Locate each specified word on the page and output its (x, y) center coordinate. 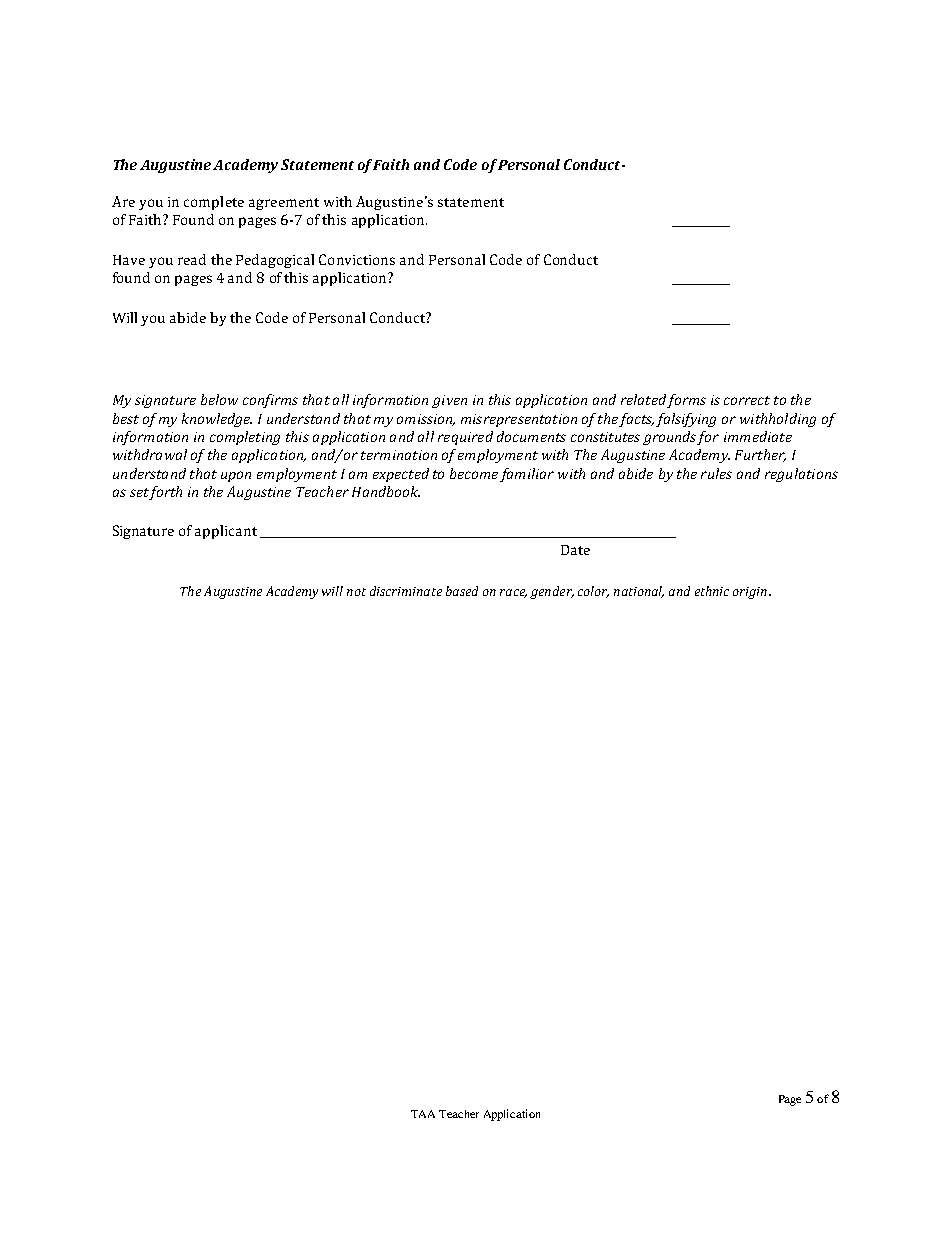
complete (214, 203)
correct (747, 400)
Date (575, 550)
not (356, 592)
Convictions (357, 259)
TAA (423, 1114)
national (639, 592)
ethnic (712, 591)
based (462, 591)
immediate (758, 436)
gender (552, 592)
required (465, 438)
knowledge (217, 420)
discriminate (406, 591)
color (593, 592)
